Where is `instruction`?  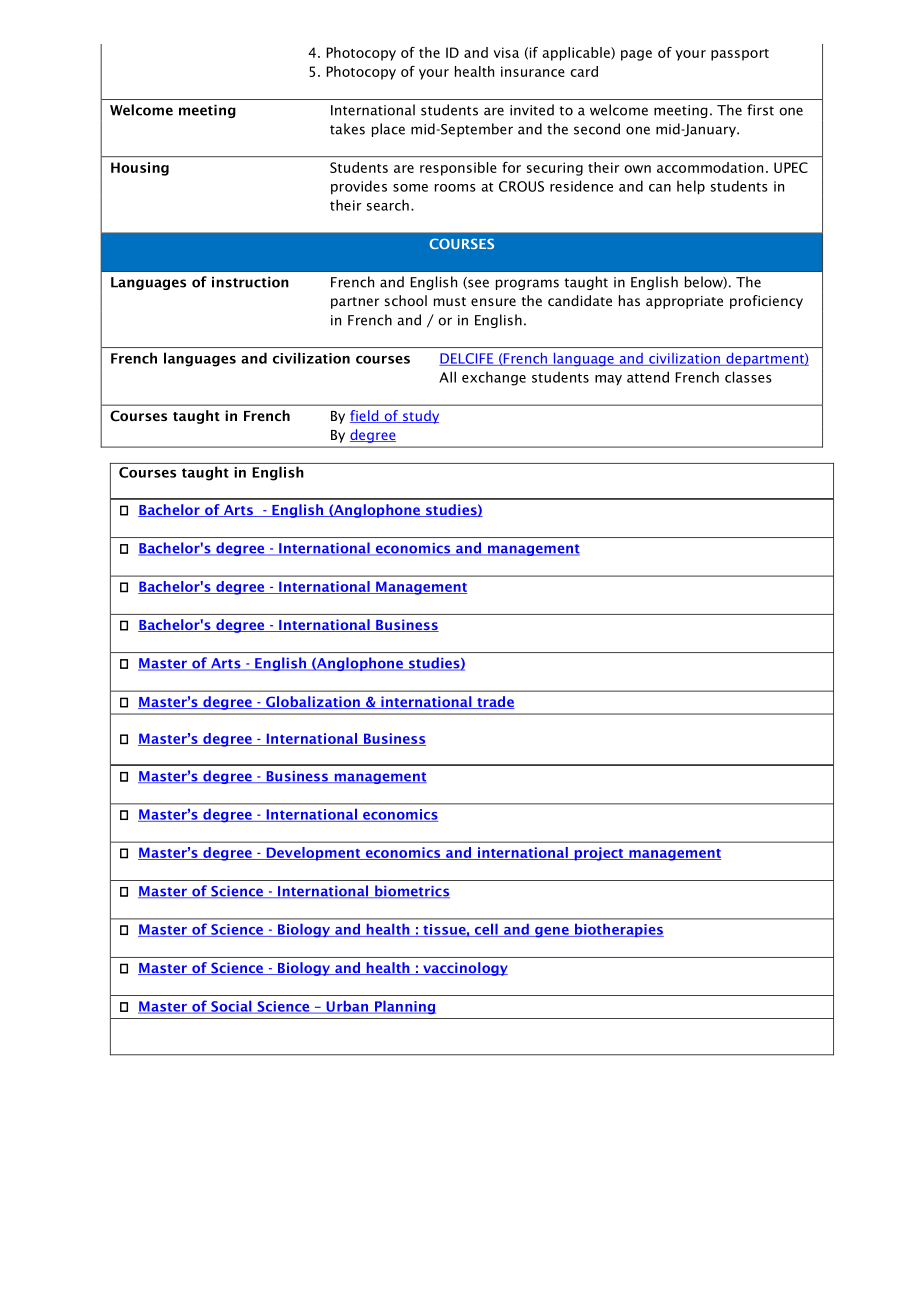 instruction is located at coordinates (250, 282).
